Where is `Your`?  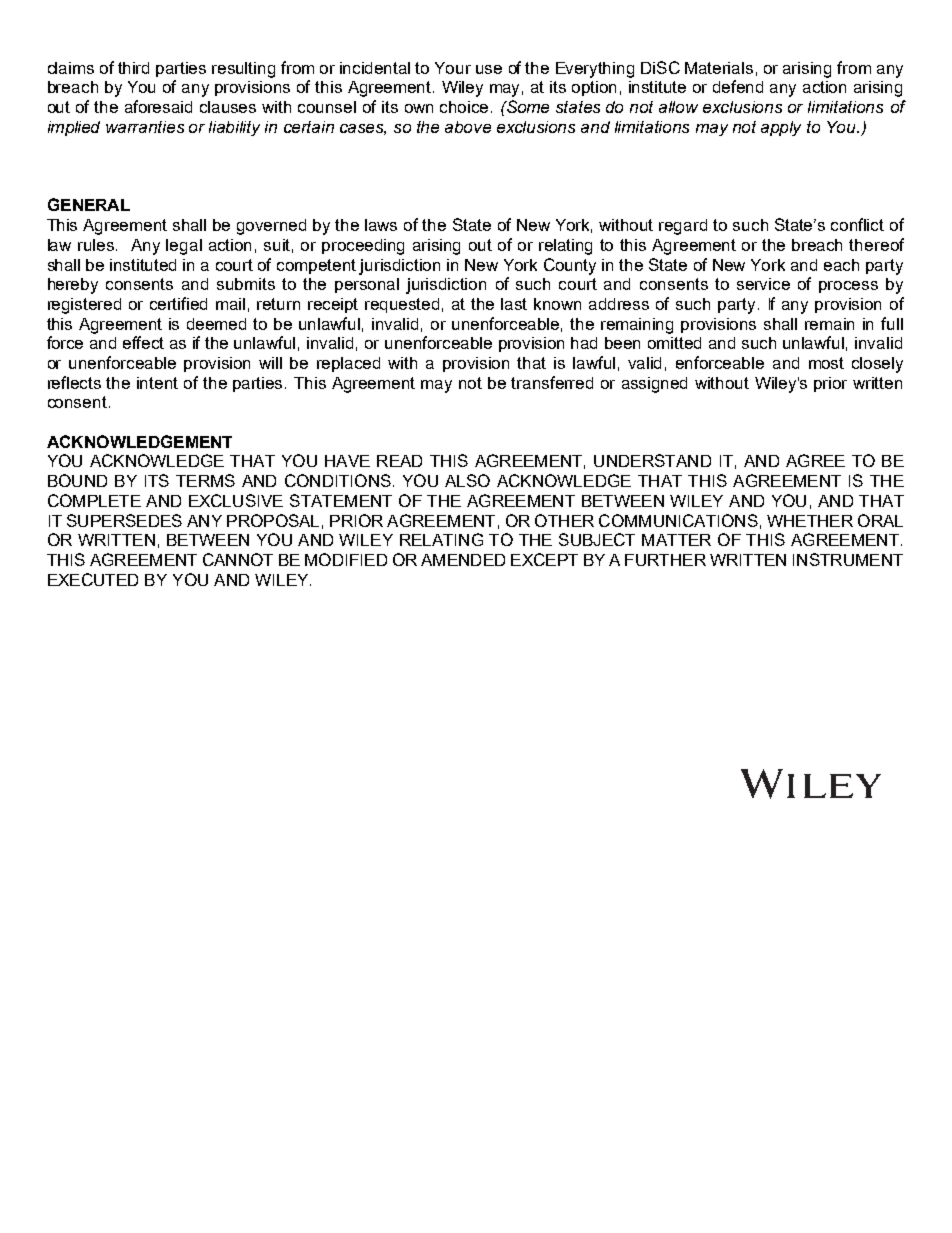
Your is located at coordinates (453, 68).
